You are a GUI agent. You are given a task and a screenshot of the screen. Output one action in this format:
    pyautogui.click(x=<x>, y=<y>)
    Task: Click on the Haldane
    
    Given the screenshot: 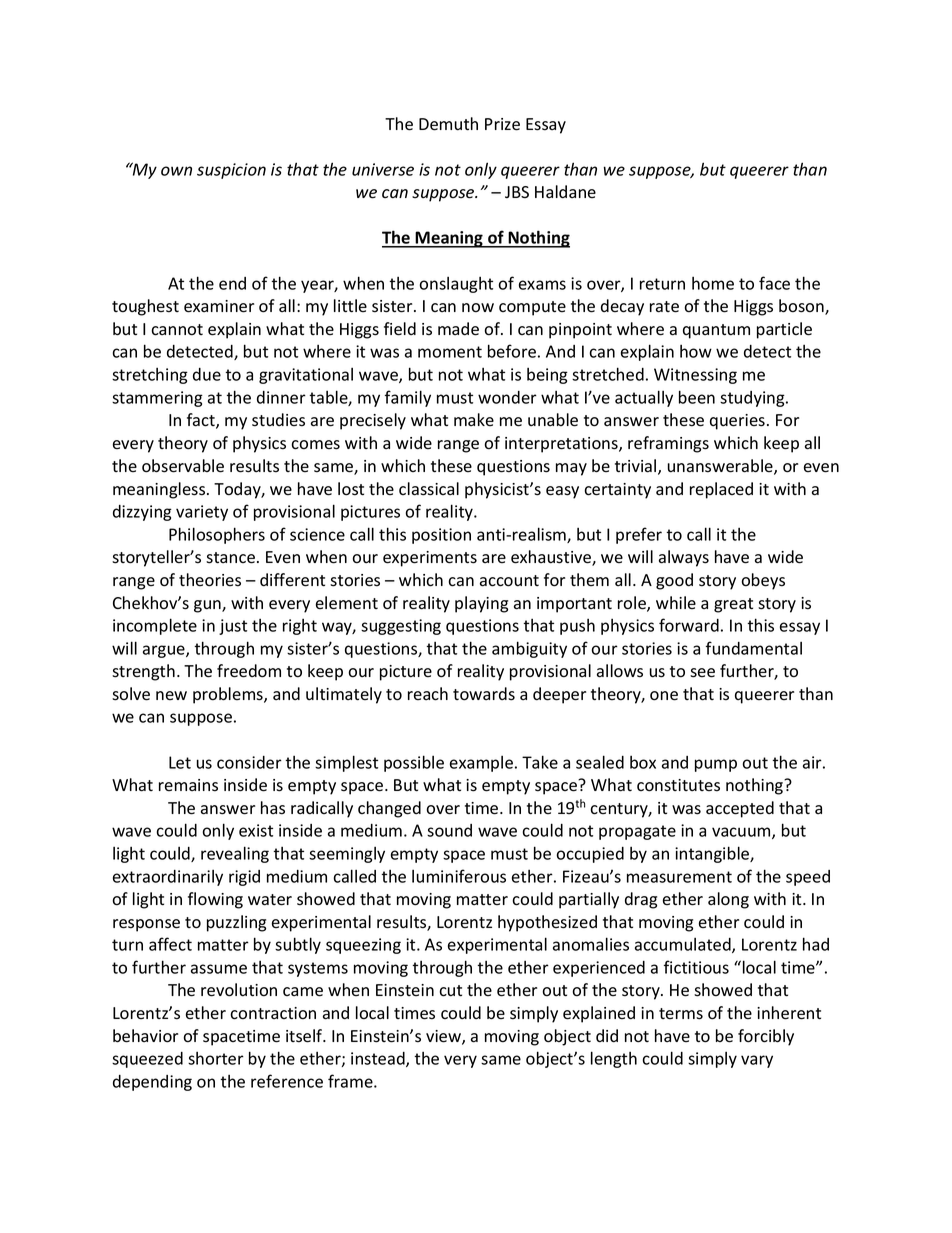 What is the action you would take?
    pyautogui.click(x=565, y=191)
